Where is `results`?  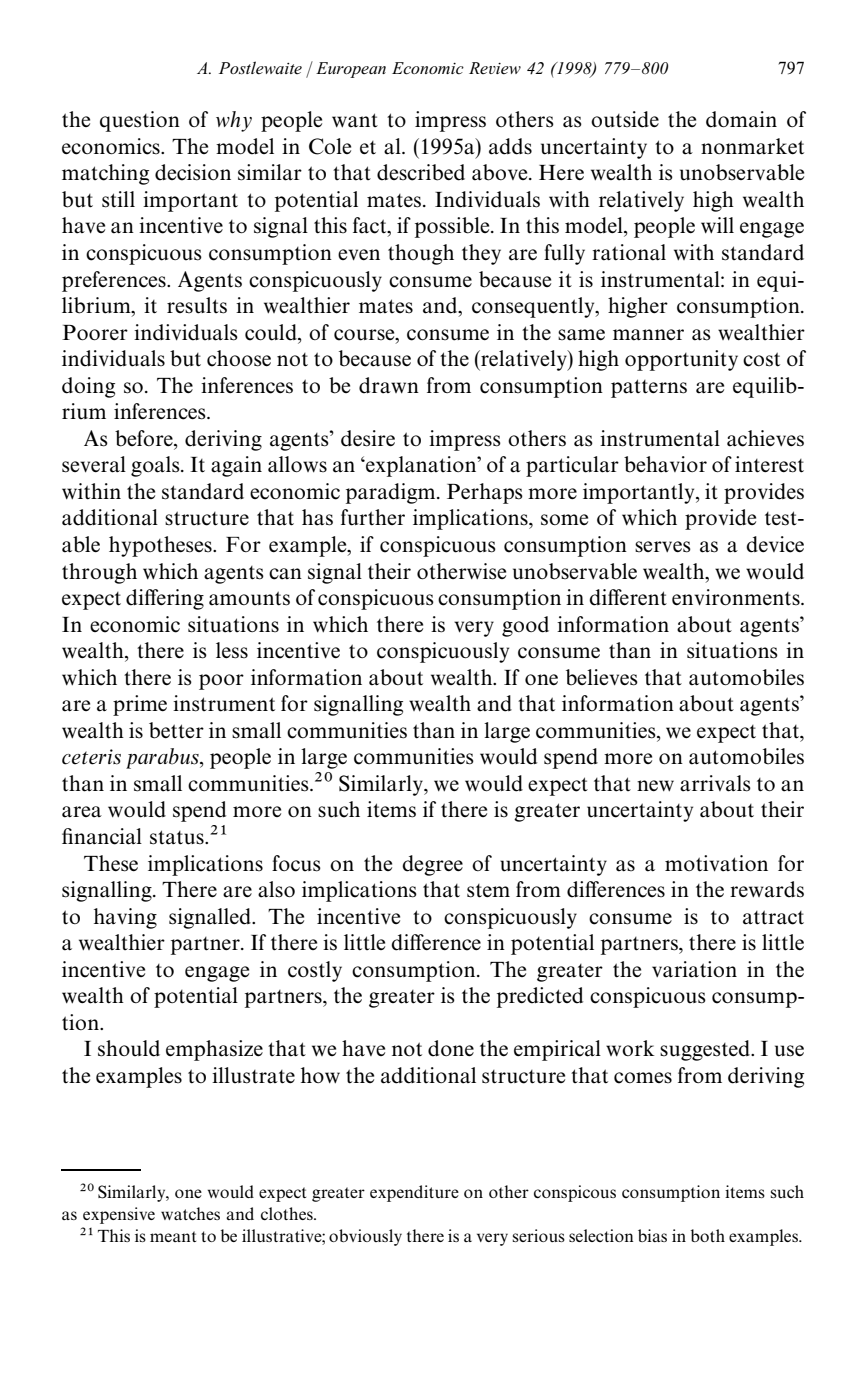
results is located at coordinates (197, 305).
